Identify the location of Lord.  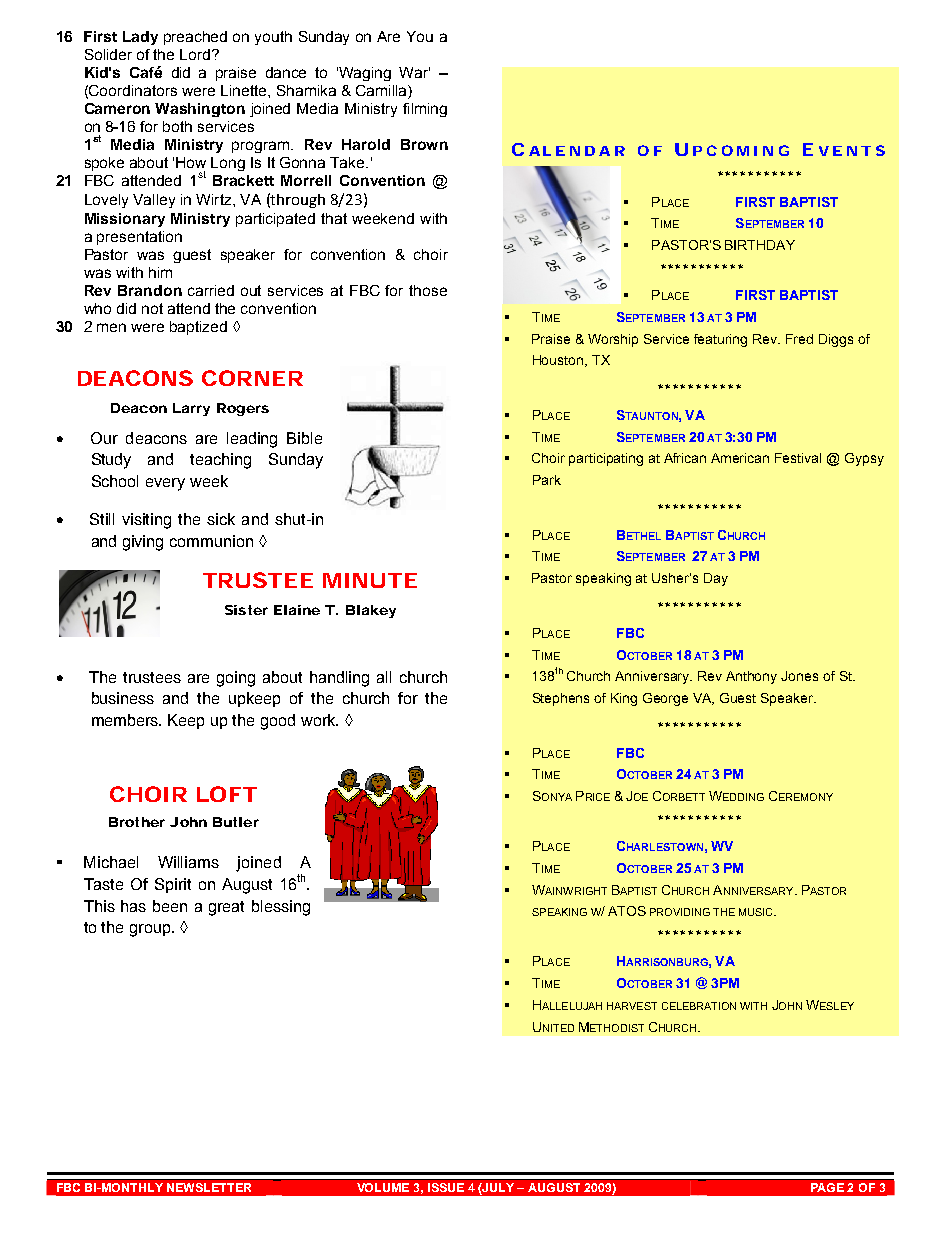
(195, 54).
